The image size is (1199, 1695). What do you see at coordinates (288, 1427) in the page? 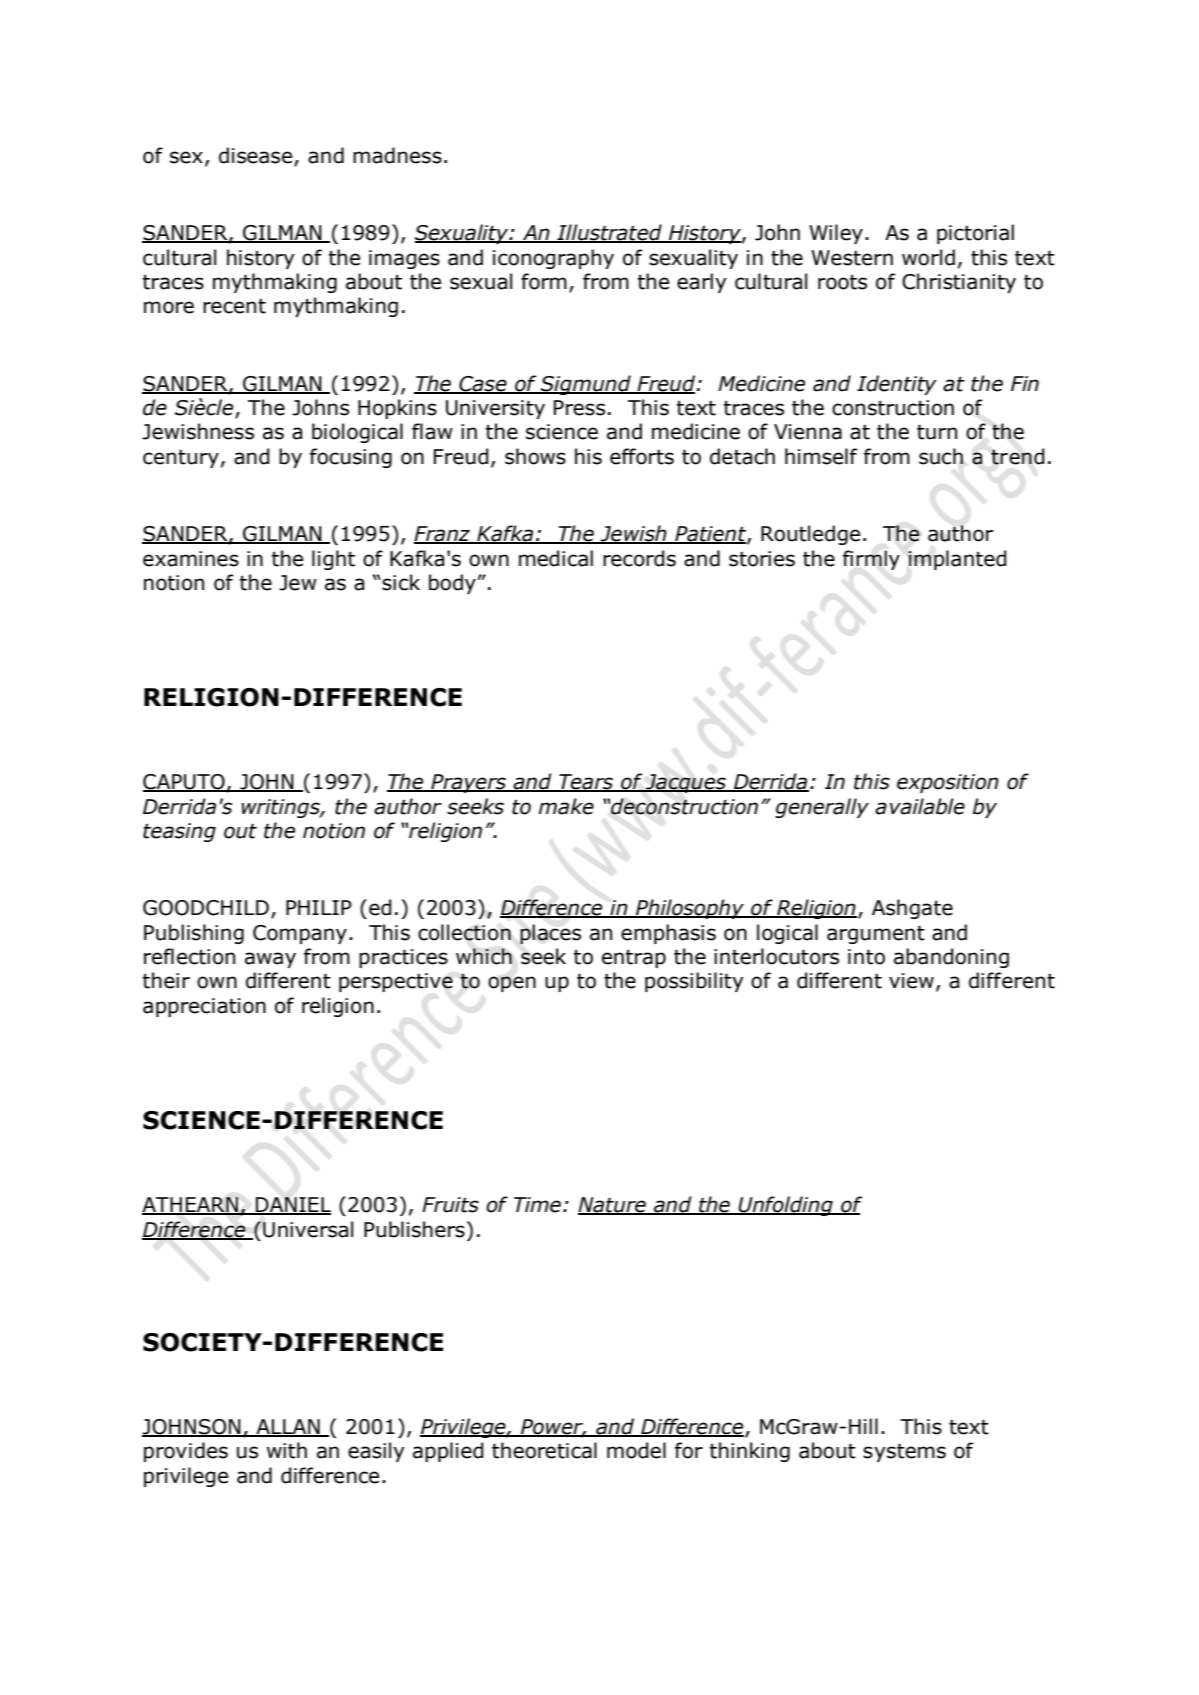
I see `ALLAN` at bounding box center [288, 1427].
